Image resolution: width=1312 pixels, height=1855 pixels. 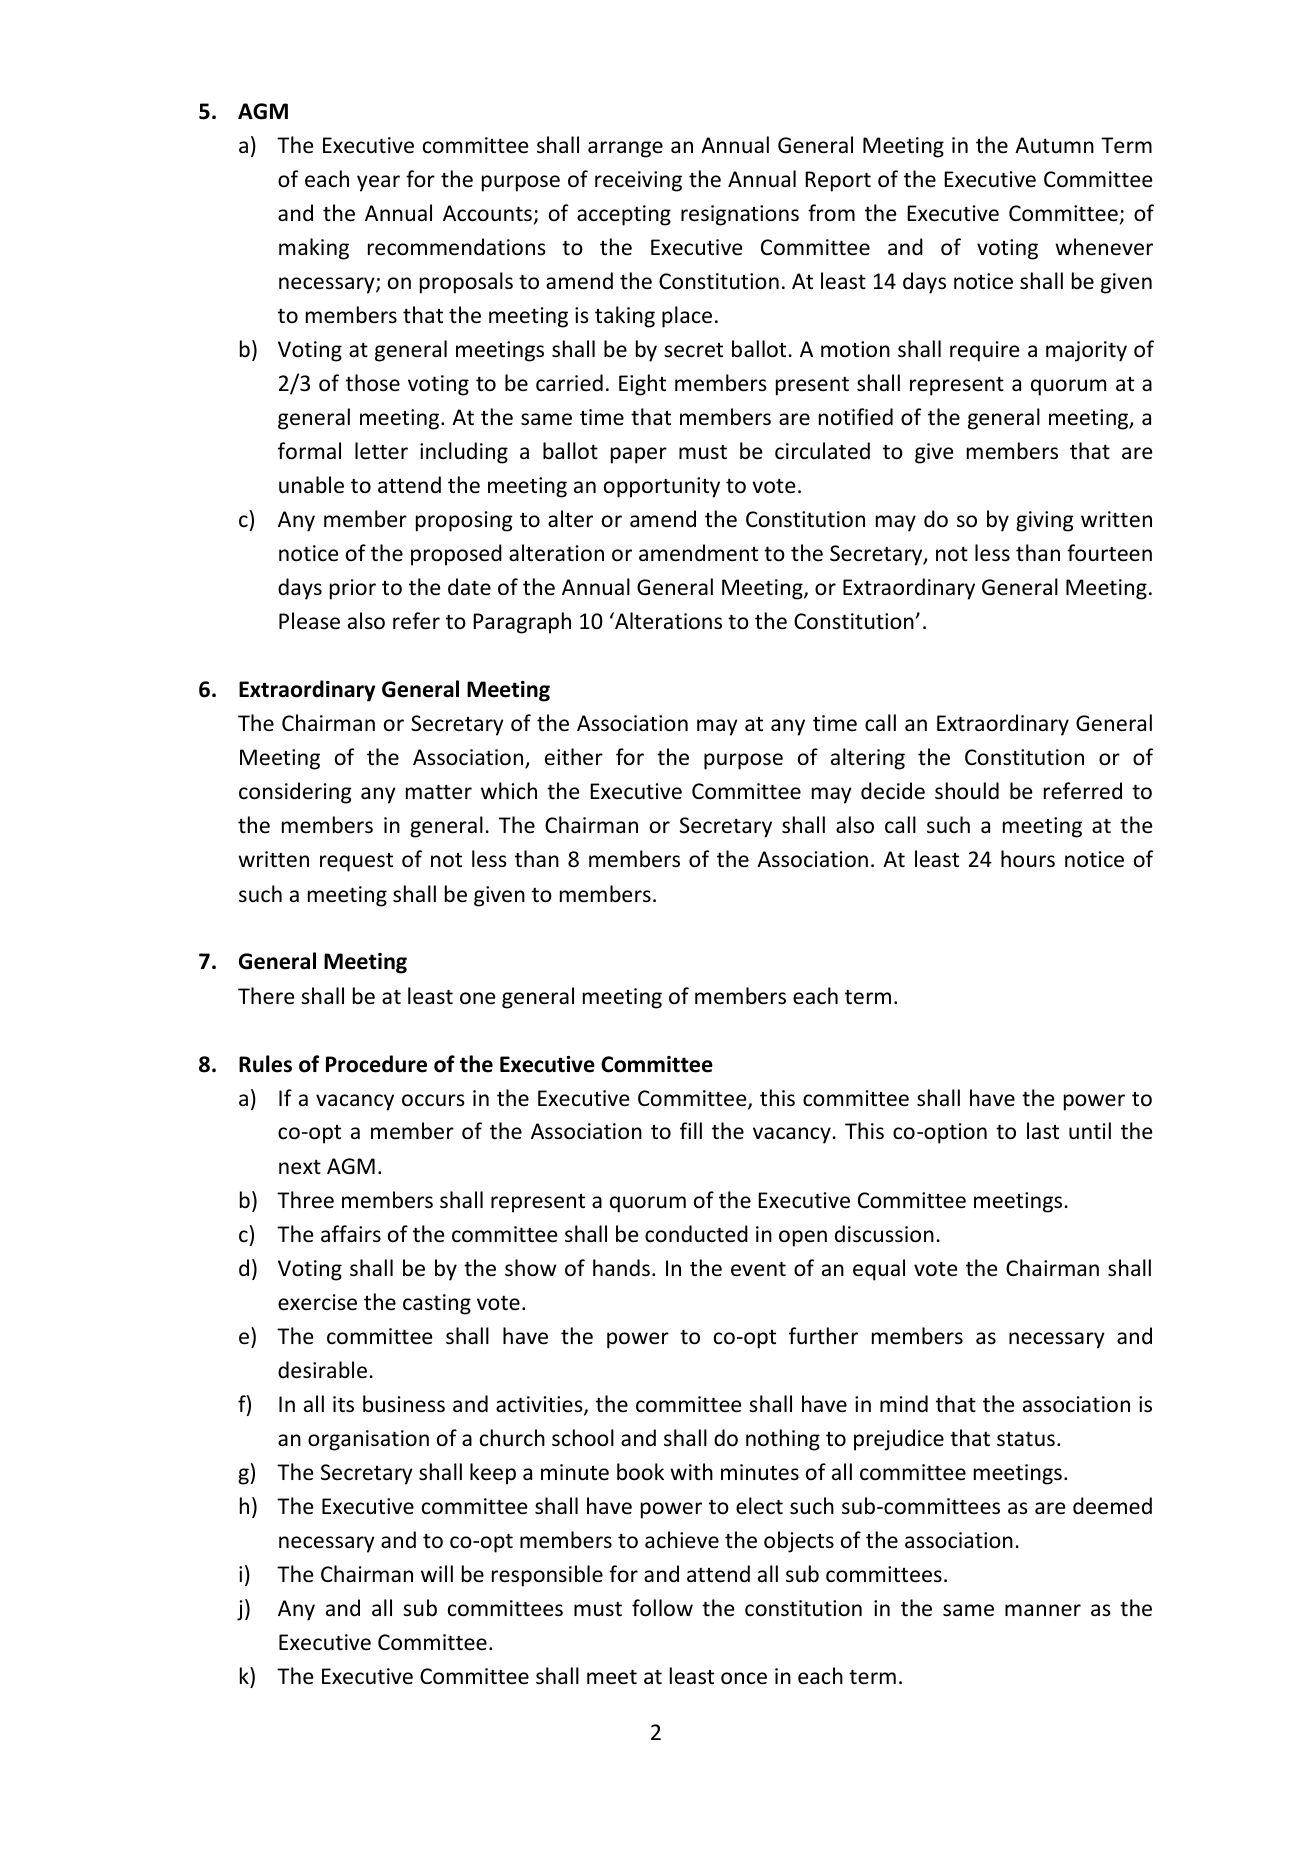 What do you see at coordinates (691, 1130) in the image?
I see `fill` at bounding box center [691, 1130].
